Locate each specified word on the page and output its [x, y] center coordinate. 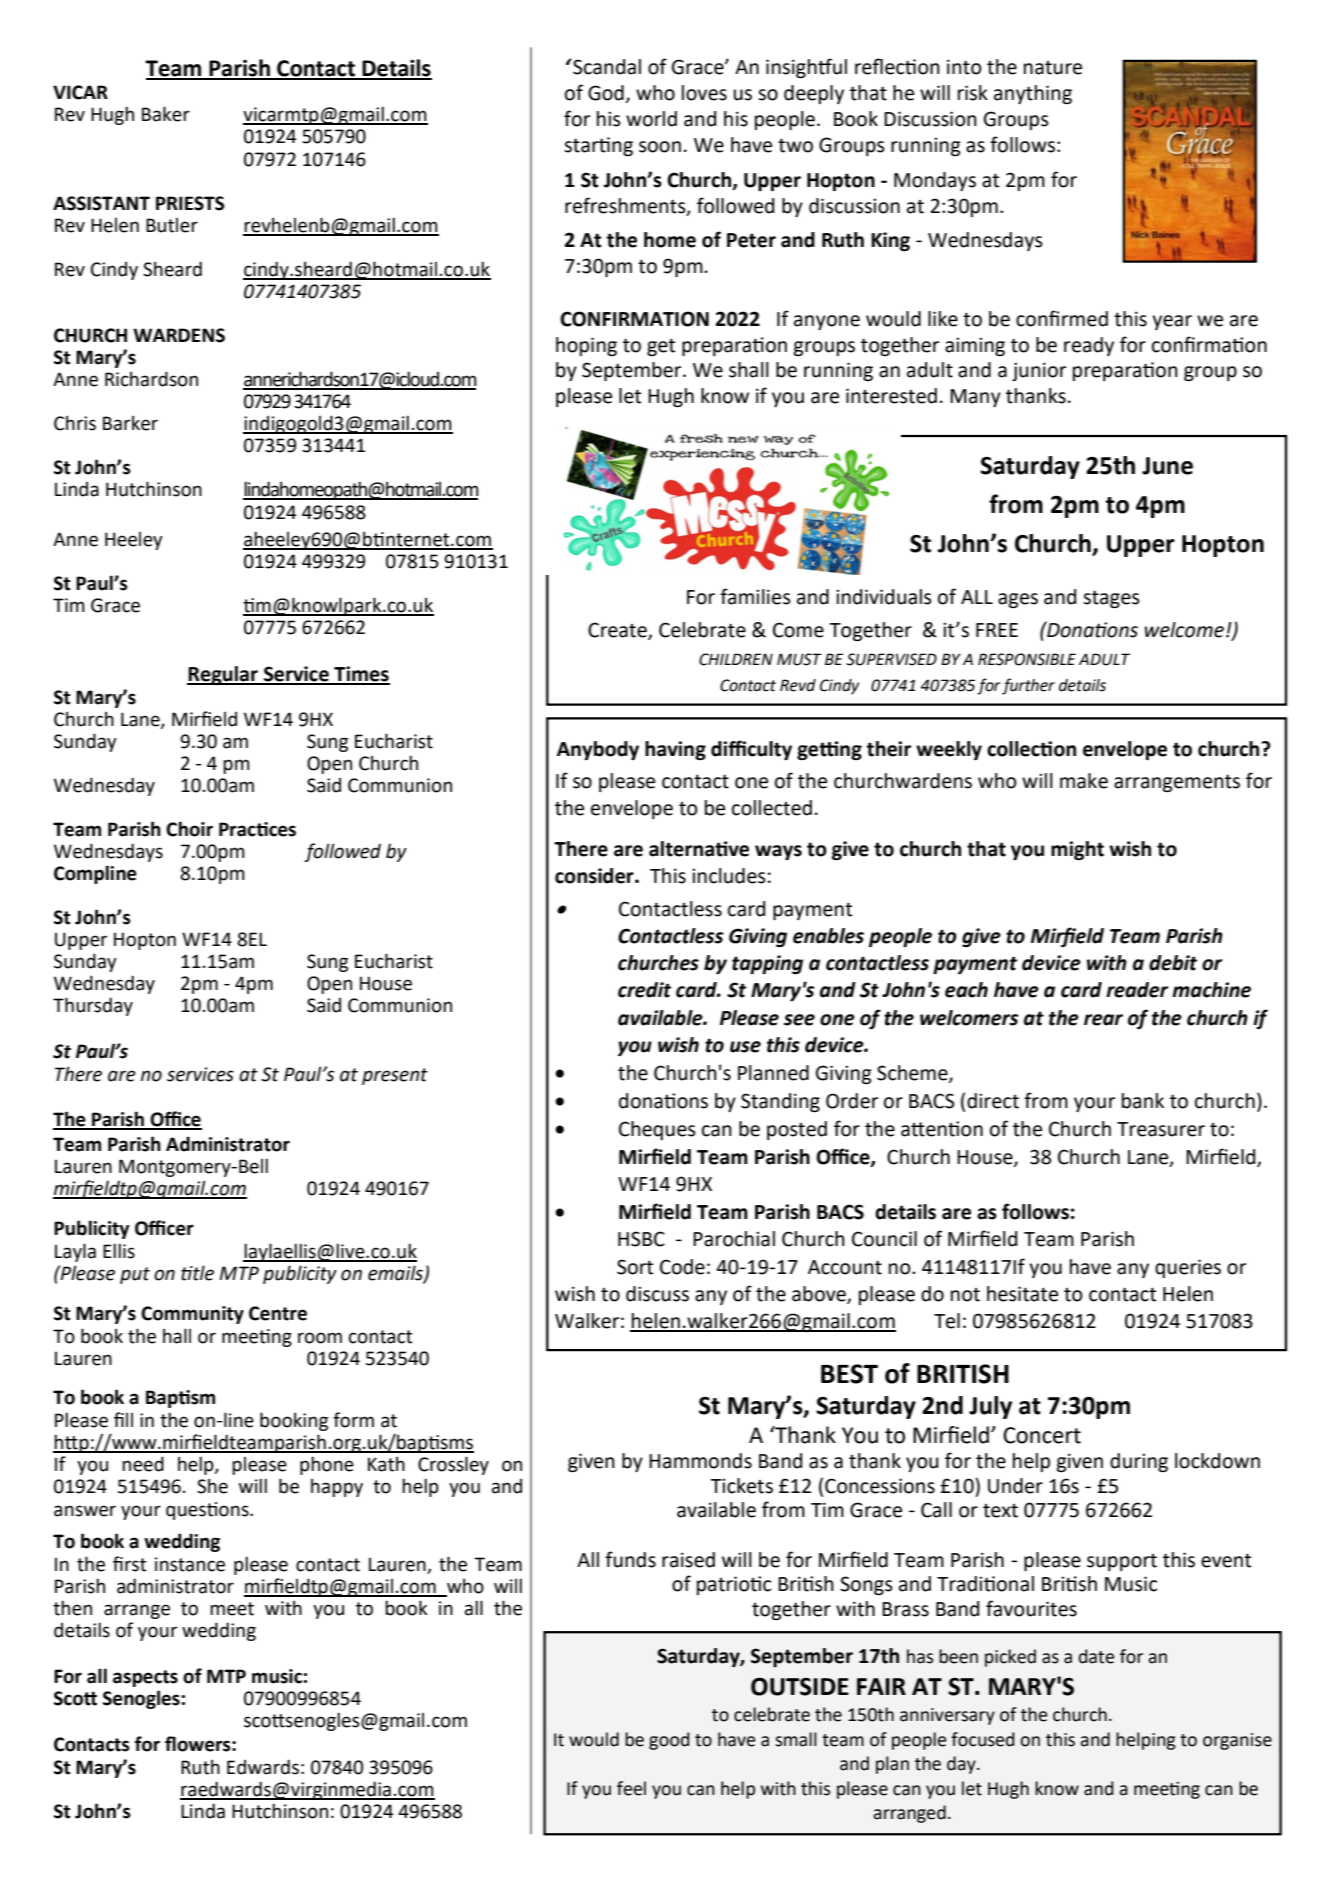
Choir [189, 829]
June [1167, 466]
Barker [130, 423]
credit [644, 990]
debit [1173, 963]
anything [1033, 94]
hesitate [1022, 1294]
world [651, 119]
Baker [166, 114]
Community [192, 1315]
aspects [145, 1678]
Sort [635, 1267]
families [755, 596]
